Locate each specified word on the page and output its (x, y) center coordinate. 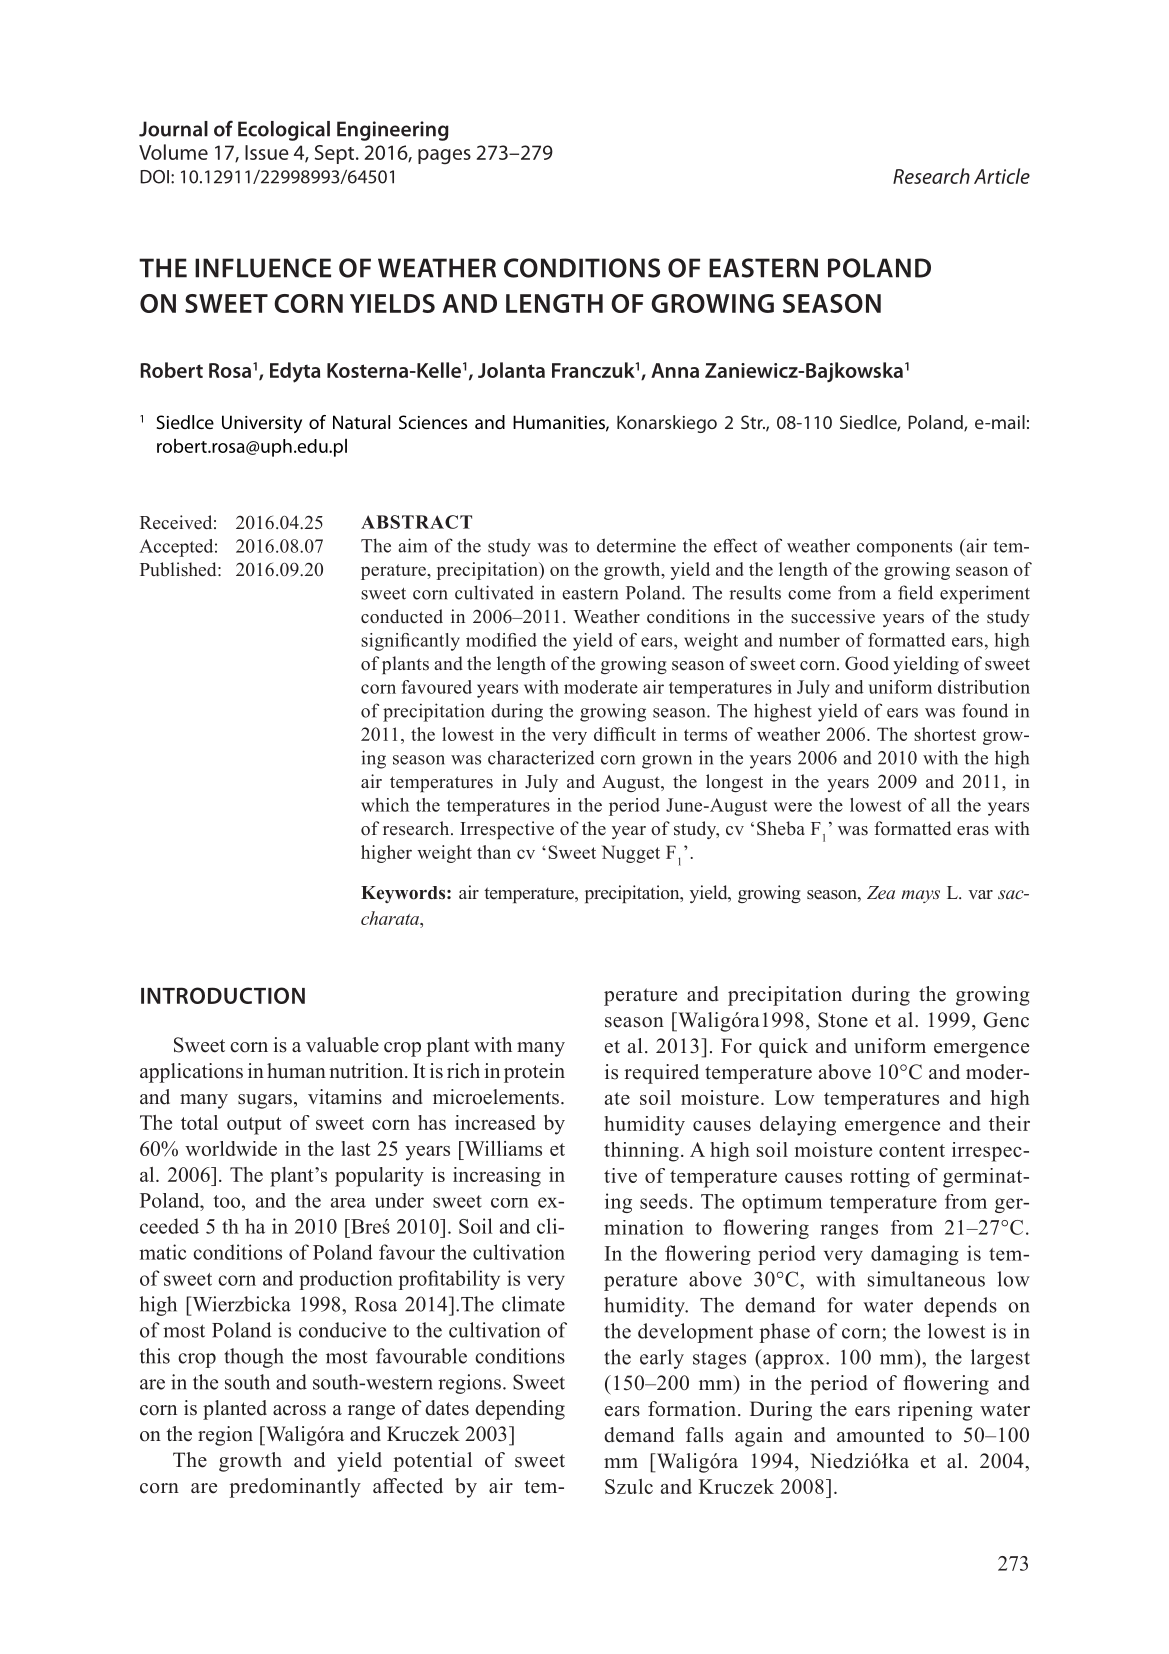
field (915, 592)
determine (636, 545)
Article (1002, 176)
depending (520, 1410)
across (299, 1410)
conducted (402, 616)
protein (534, 1073)
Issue (267, 152)
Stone (843, 1020)
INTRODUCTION (223, 995)
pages (444, 156)
